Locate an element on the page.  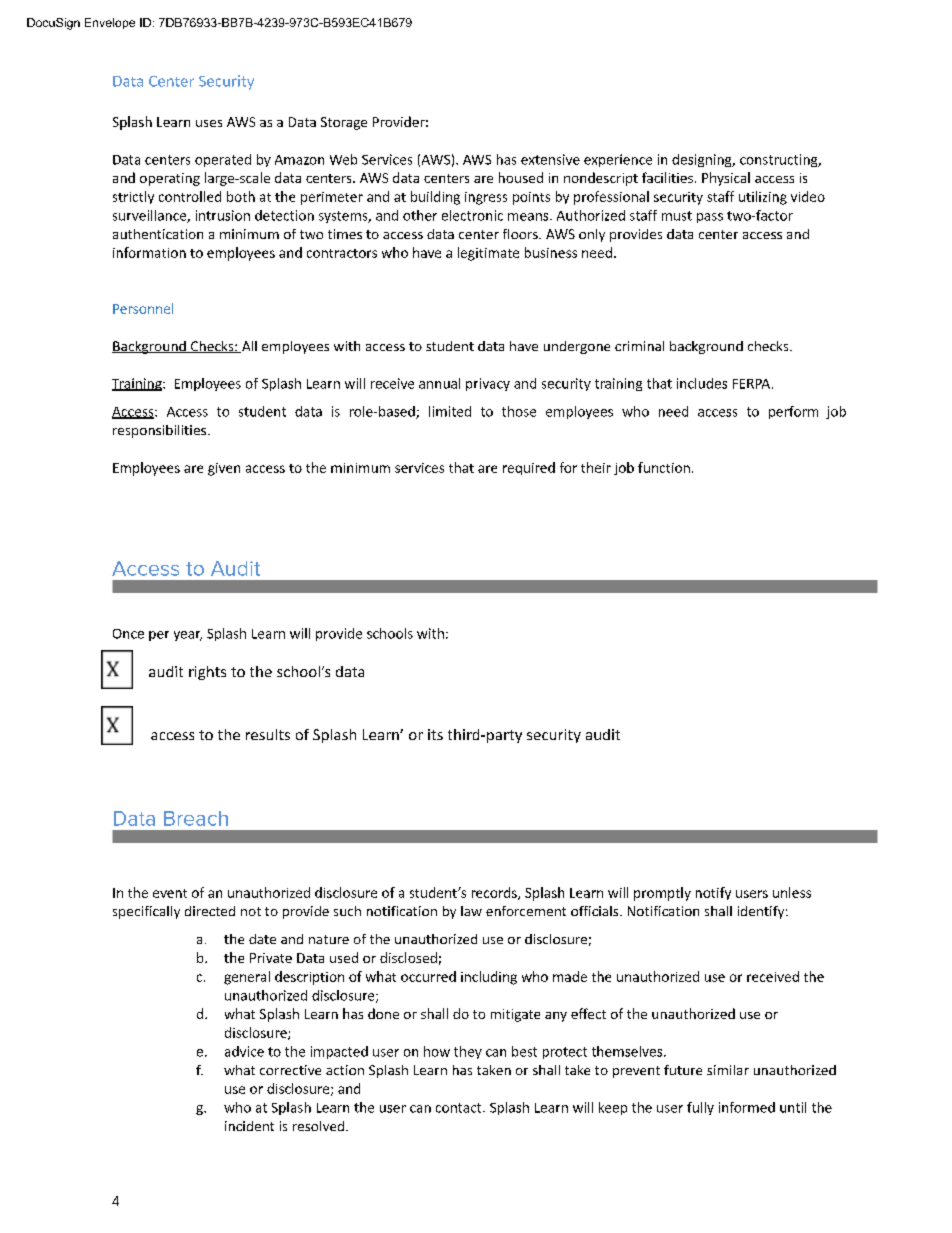
includes is located at coordinates (702, 383).
